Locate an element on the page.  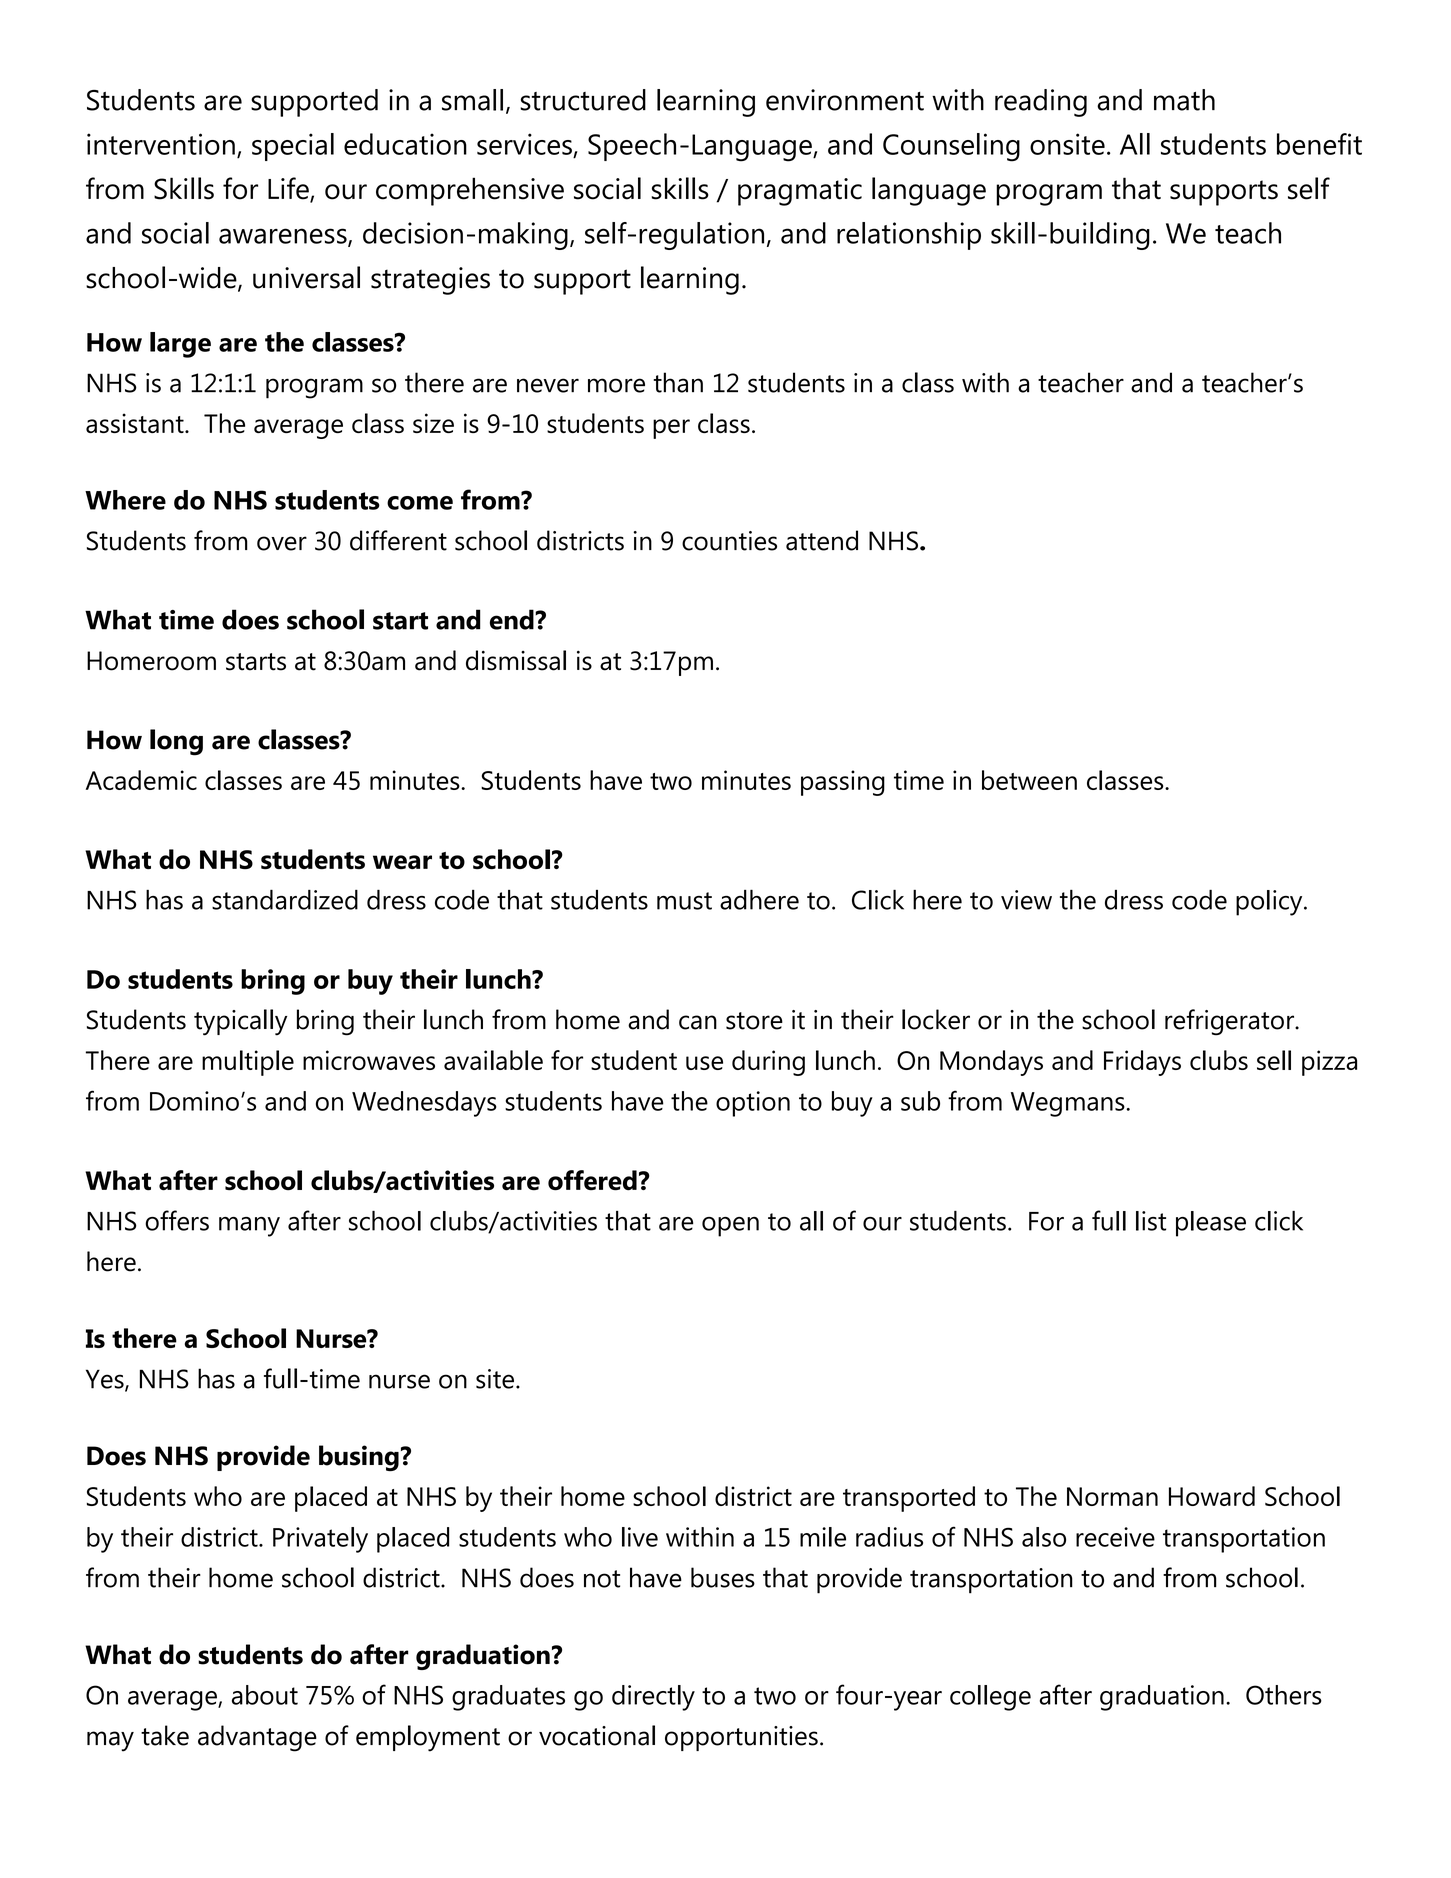
policy is located at coordinates (1270, 903).
